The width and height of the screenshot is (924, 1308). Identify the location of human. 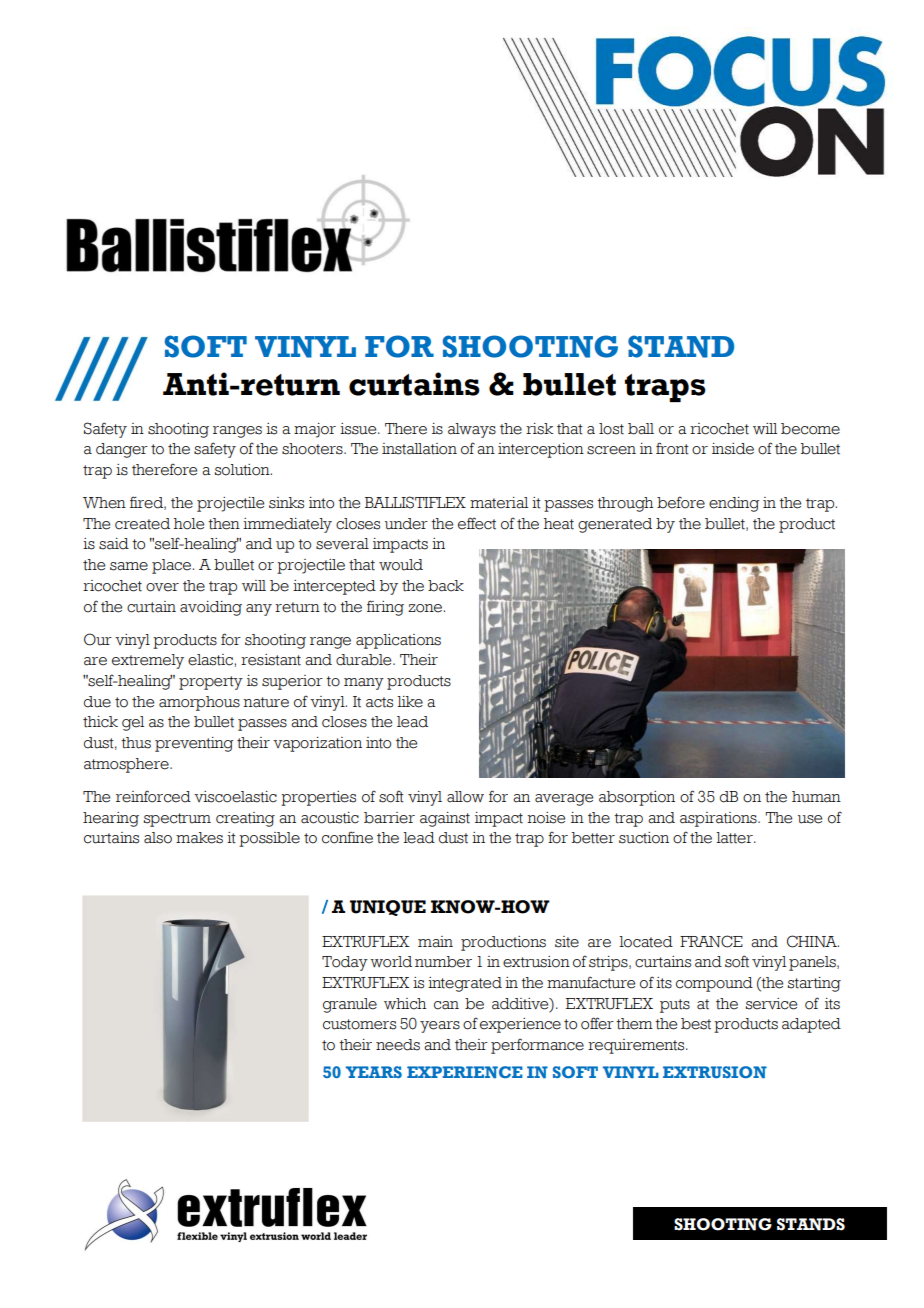
(816, 797).
